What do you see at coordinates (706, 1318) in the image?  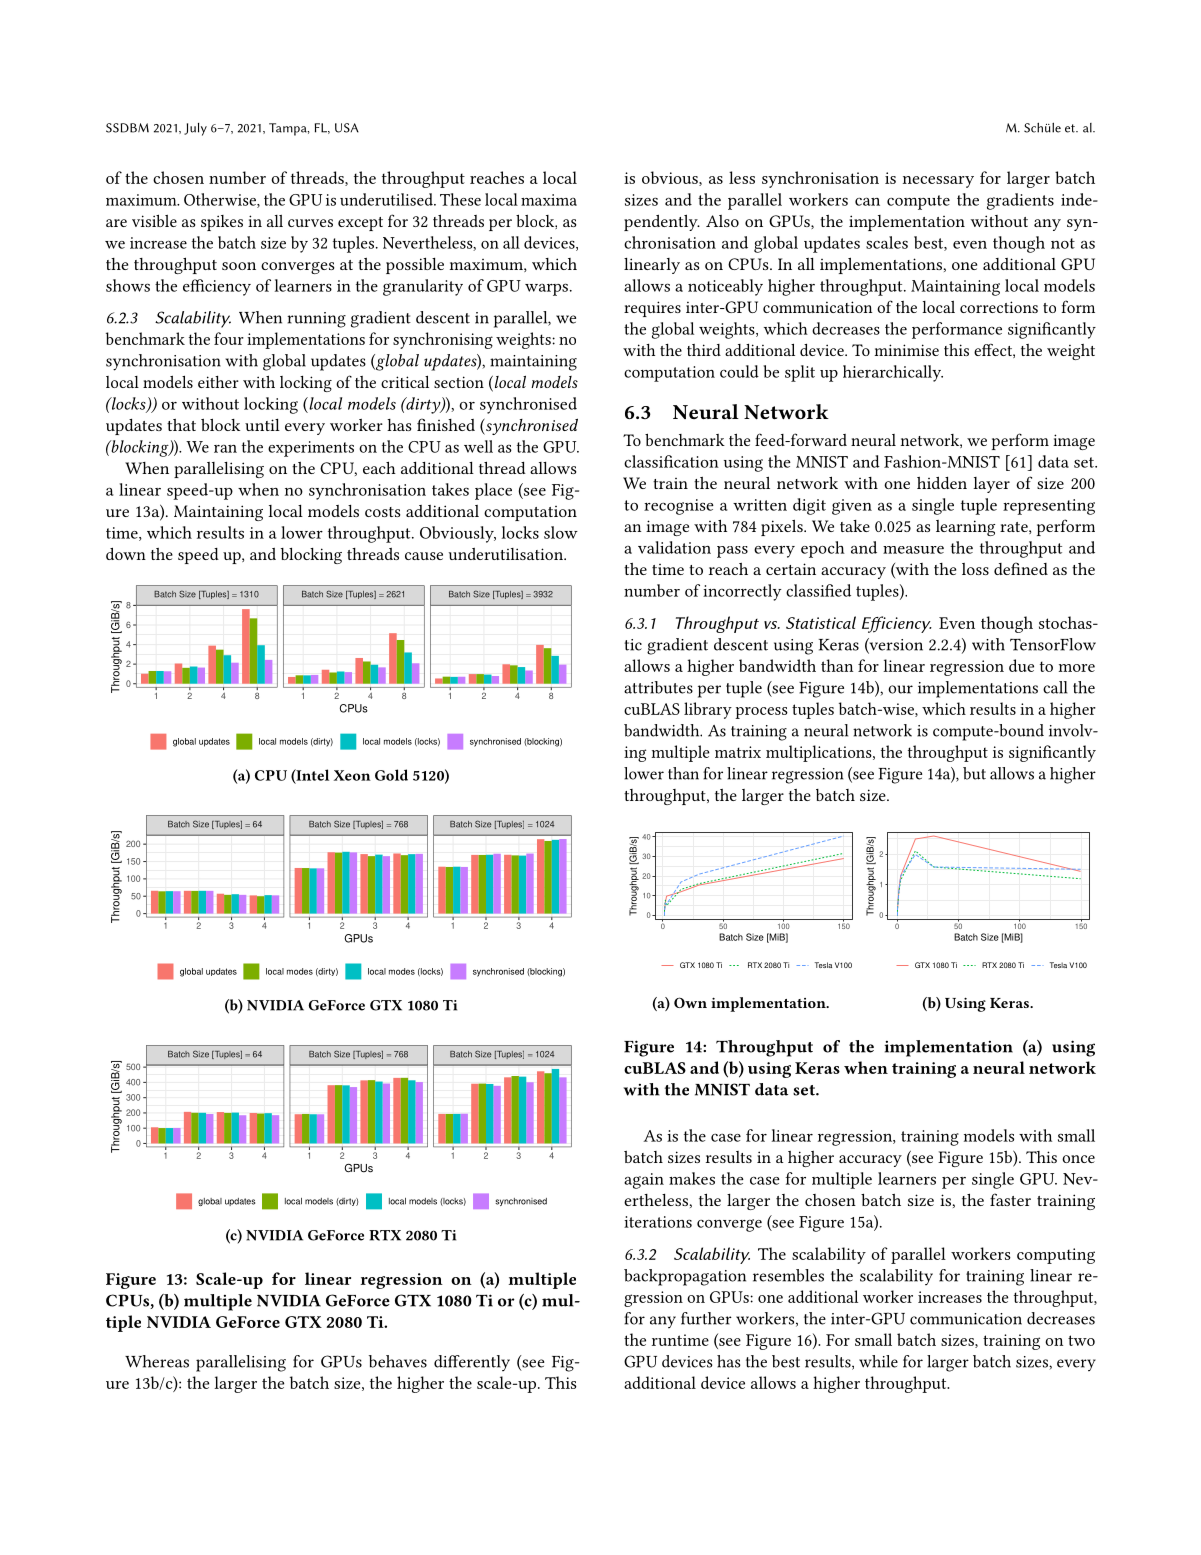 I see `further` at bounding box center [706, 1318].
